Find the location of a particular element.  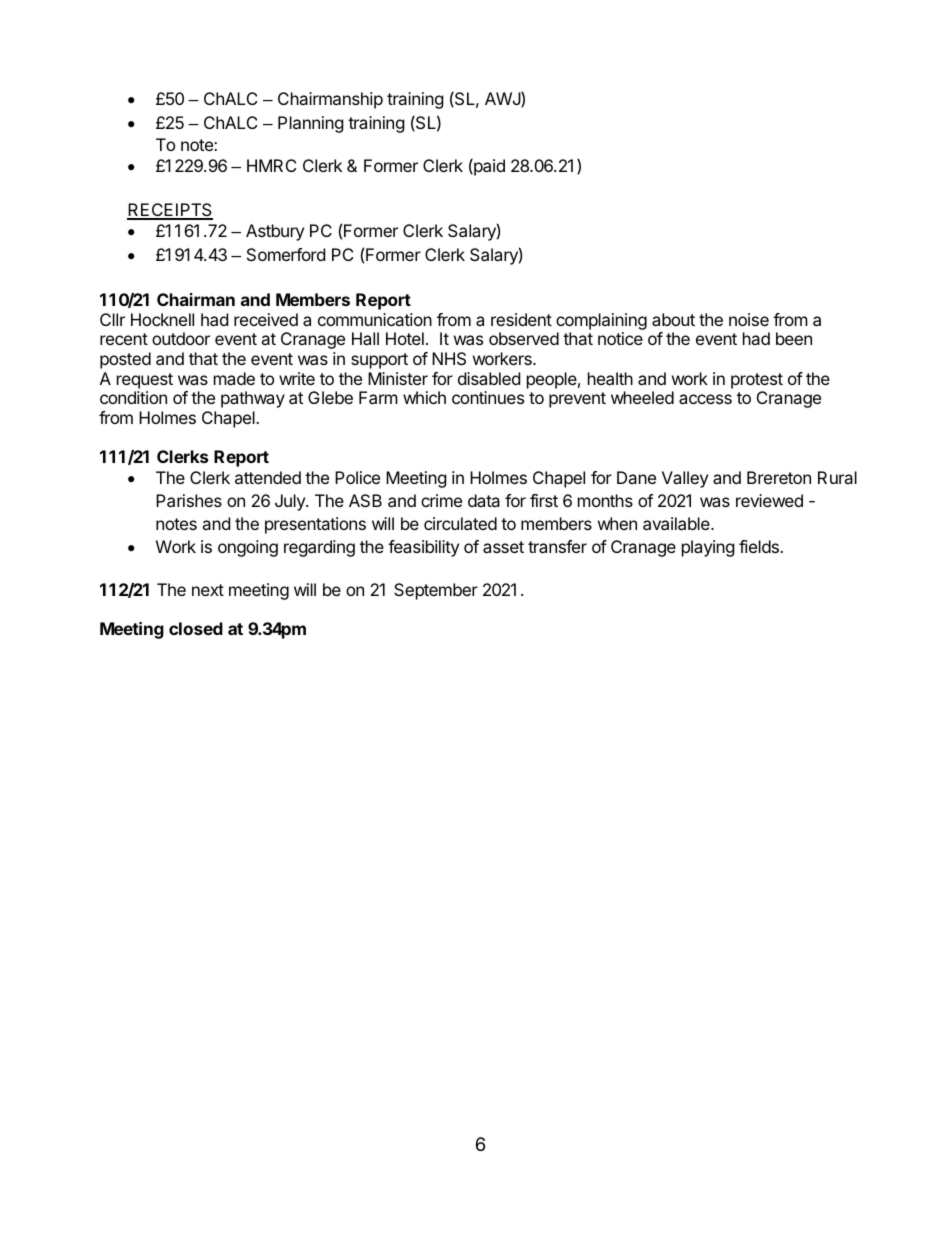

Planning is located at coordinates (311, 124).
